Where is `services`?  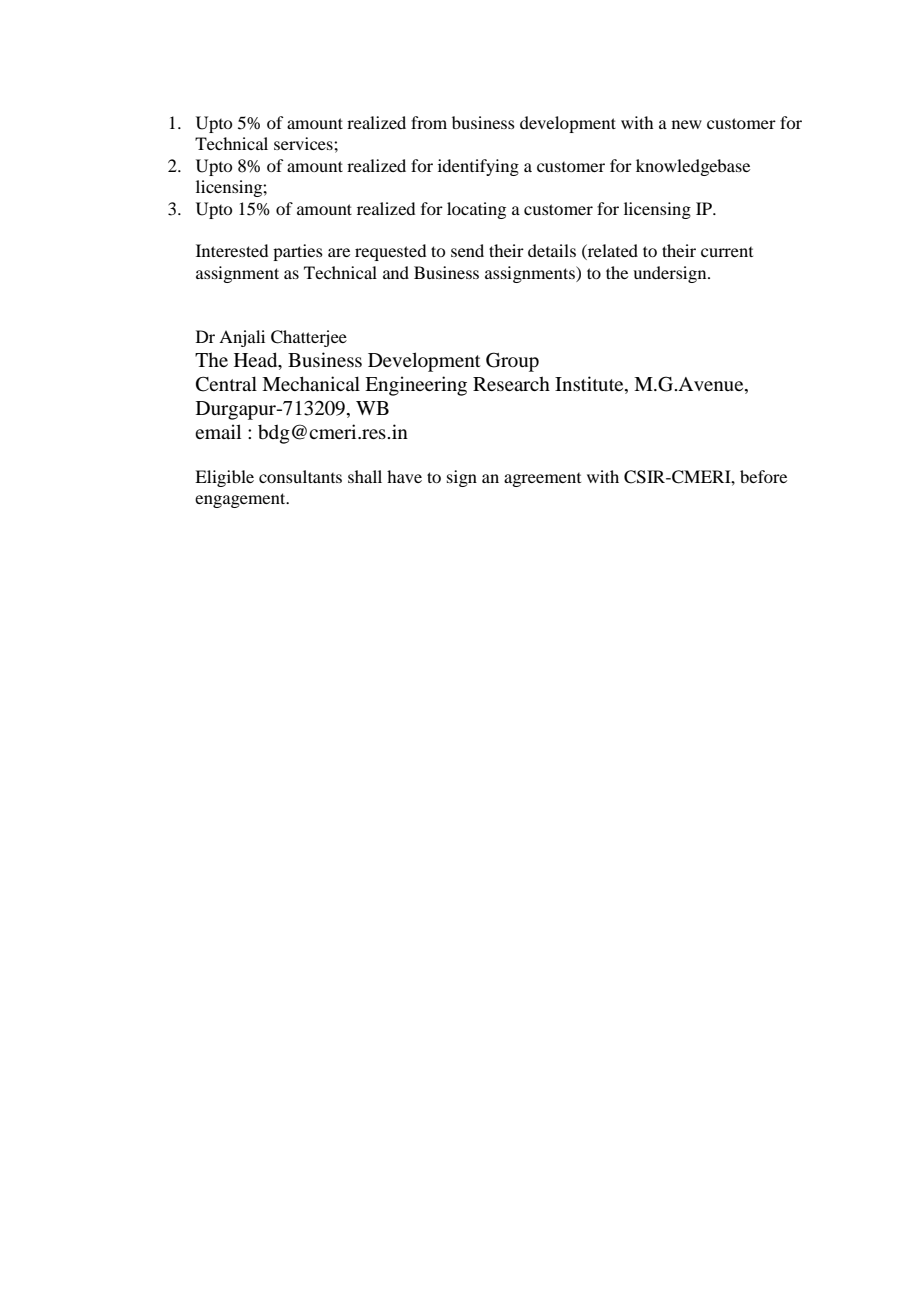
services is located at coordinates (304, 143).
